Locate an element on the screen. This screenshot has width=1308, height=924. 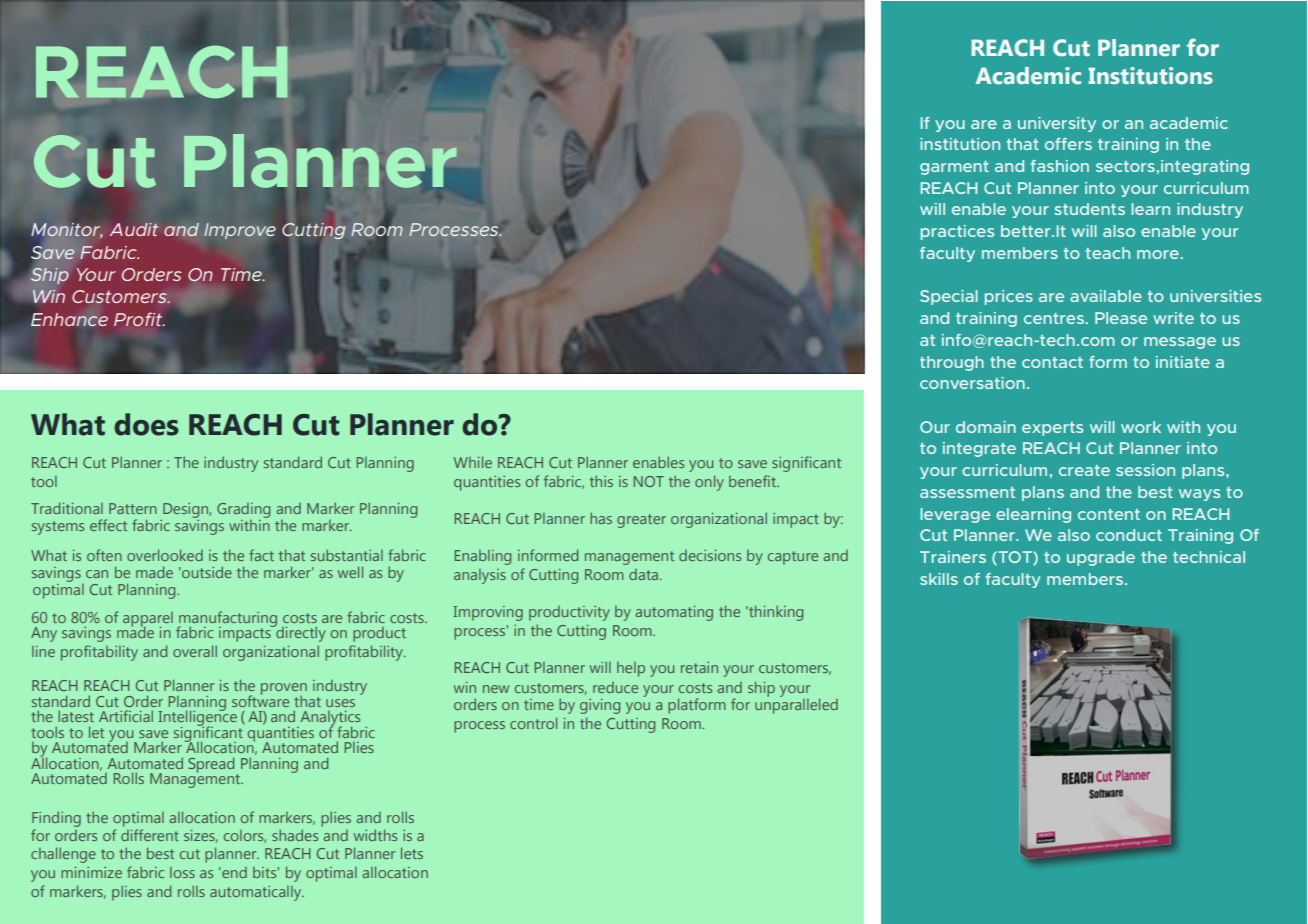
Intelligence is located at coordinates (198, 718).
